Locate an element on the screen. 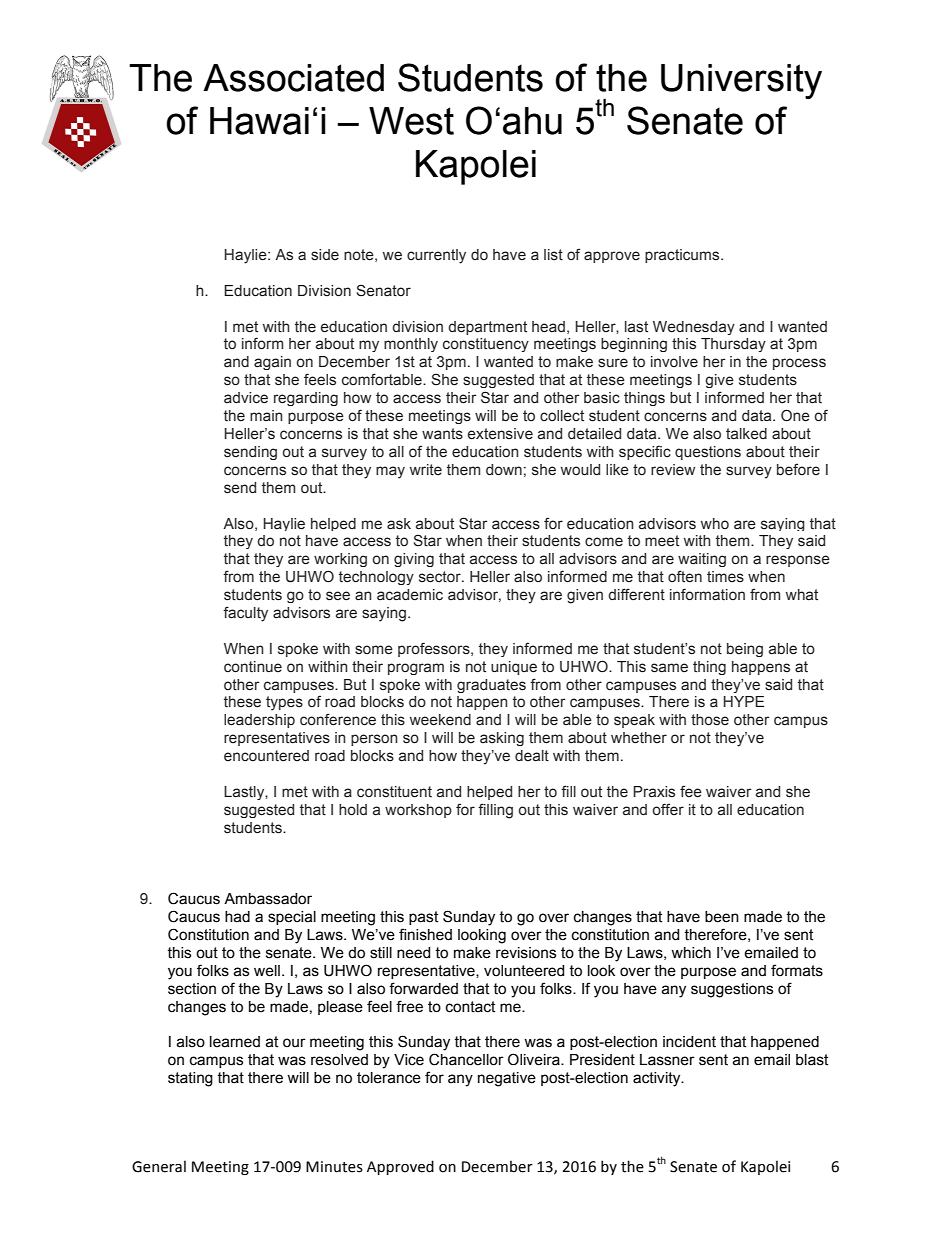 The width and height of the screenshot is (952, 1233). sector is located at coordinates (441, 577).
